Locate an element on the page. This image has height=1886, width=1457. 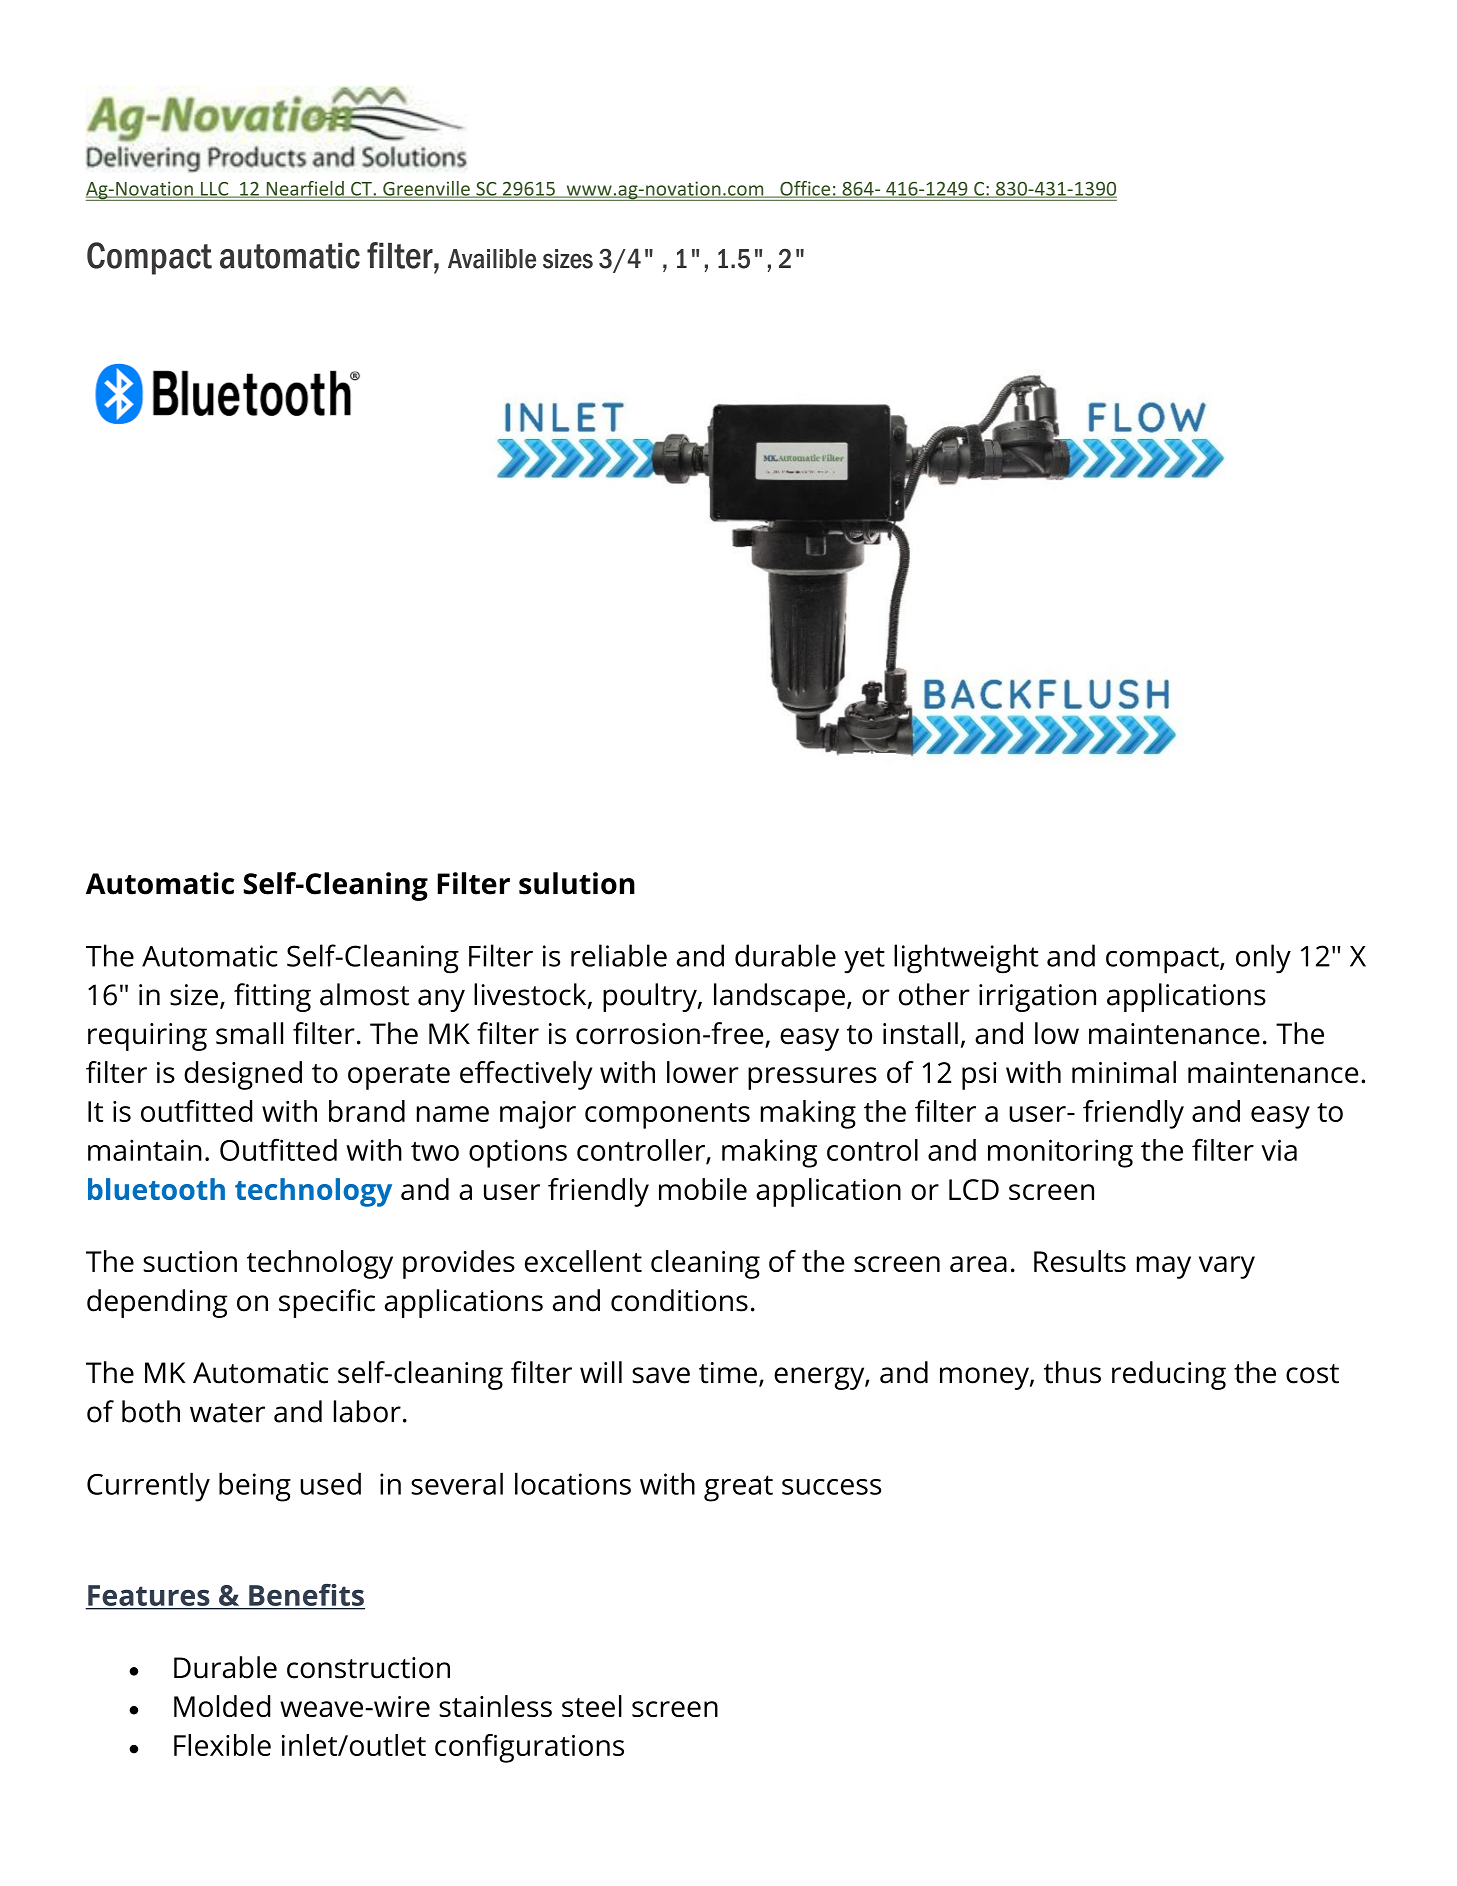
fitting is located at coordinates (272, 997).
